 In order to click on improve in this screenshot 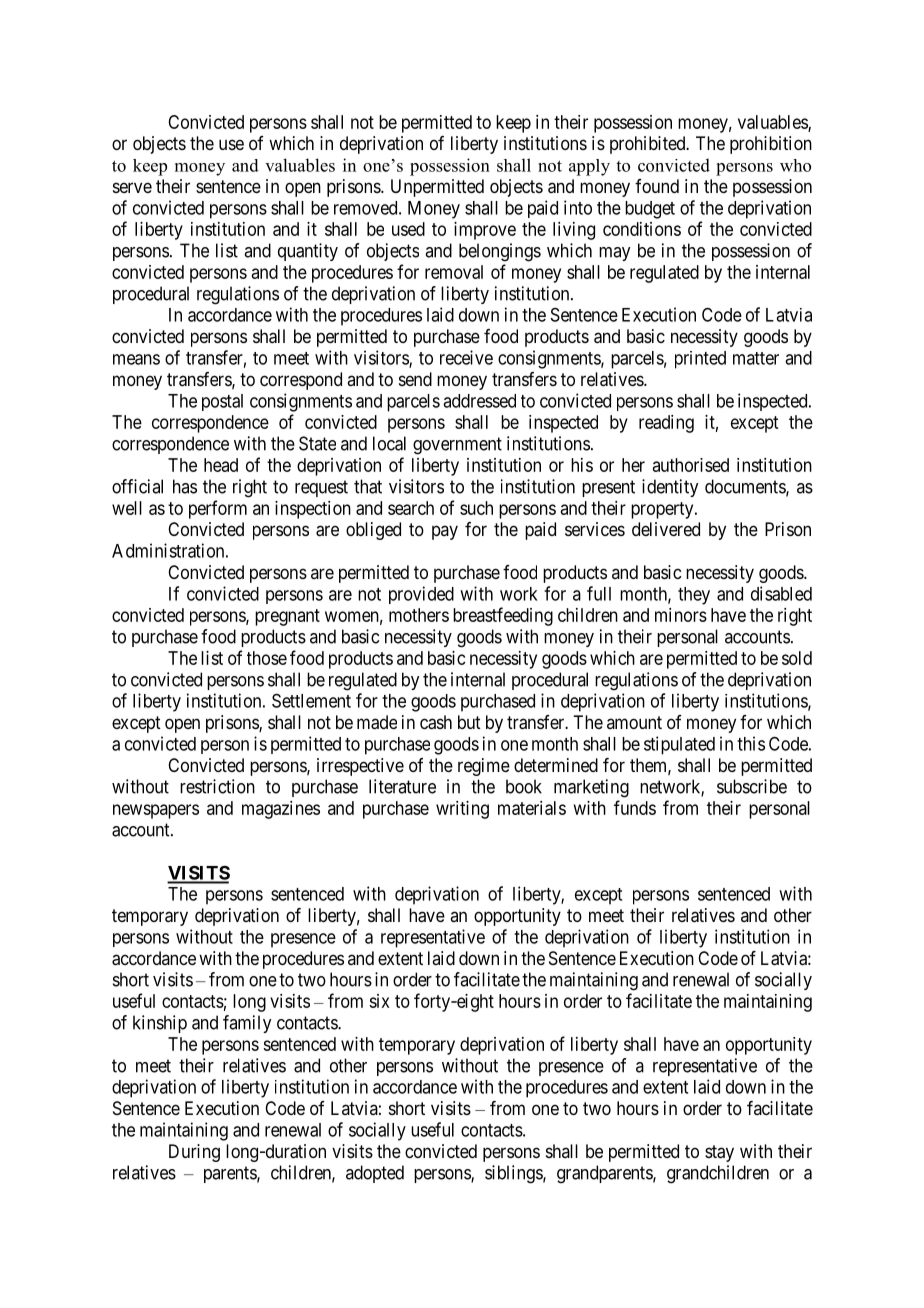, I will do `click(485, 231)`.
